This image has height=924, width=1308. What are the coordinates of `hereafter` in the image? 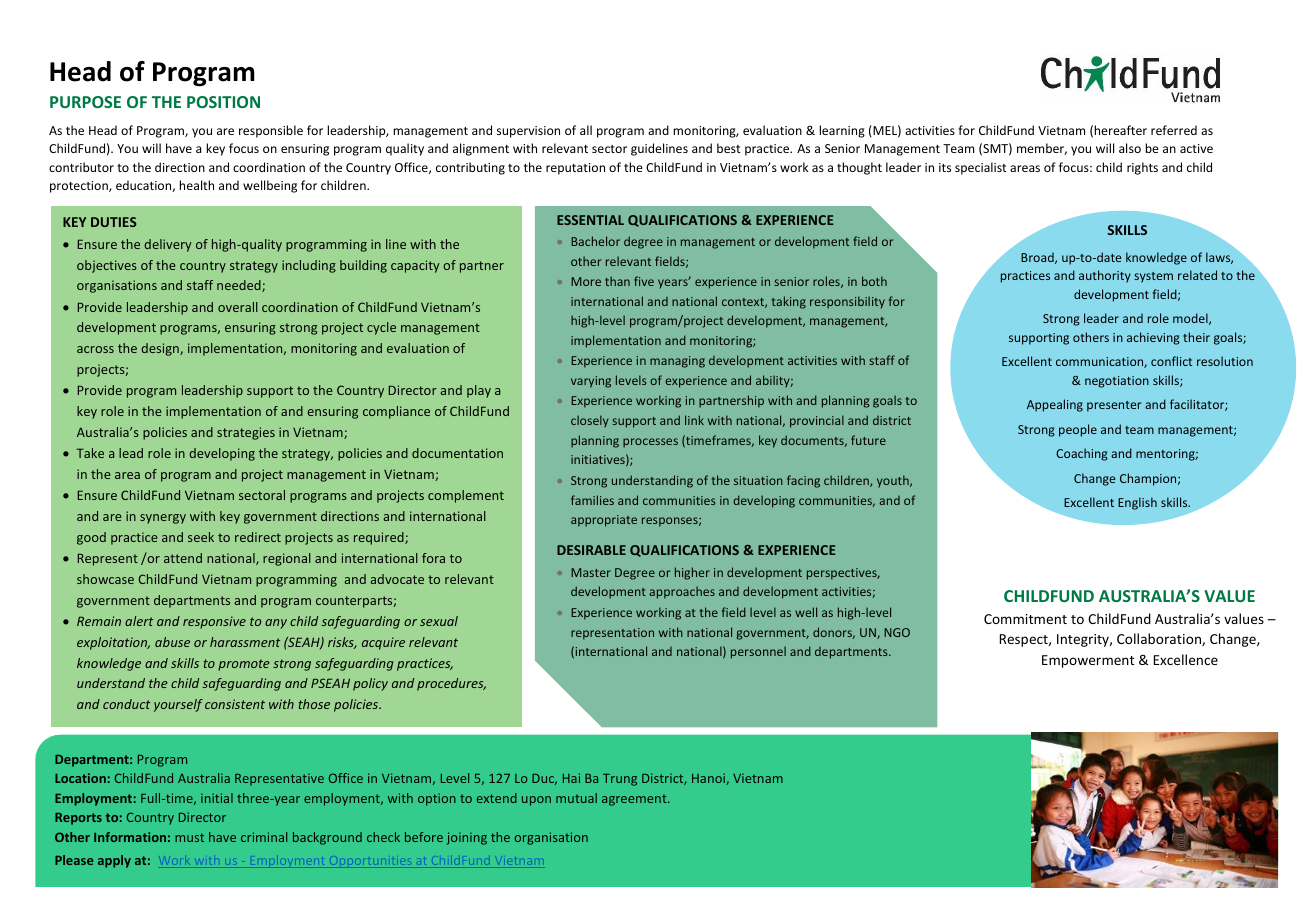 It's located at (1120, 130).
